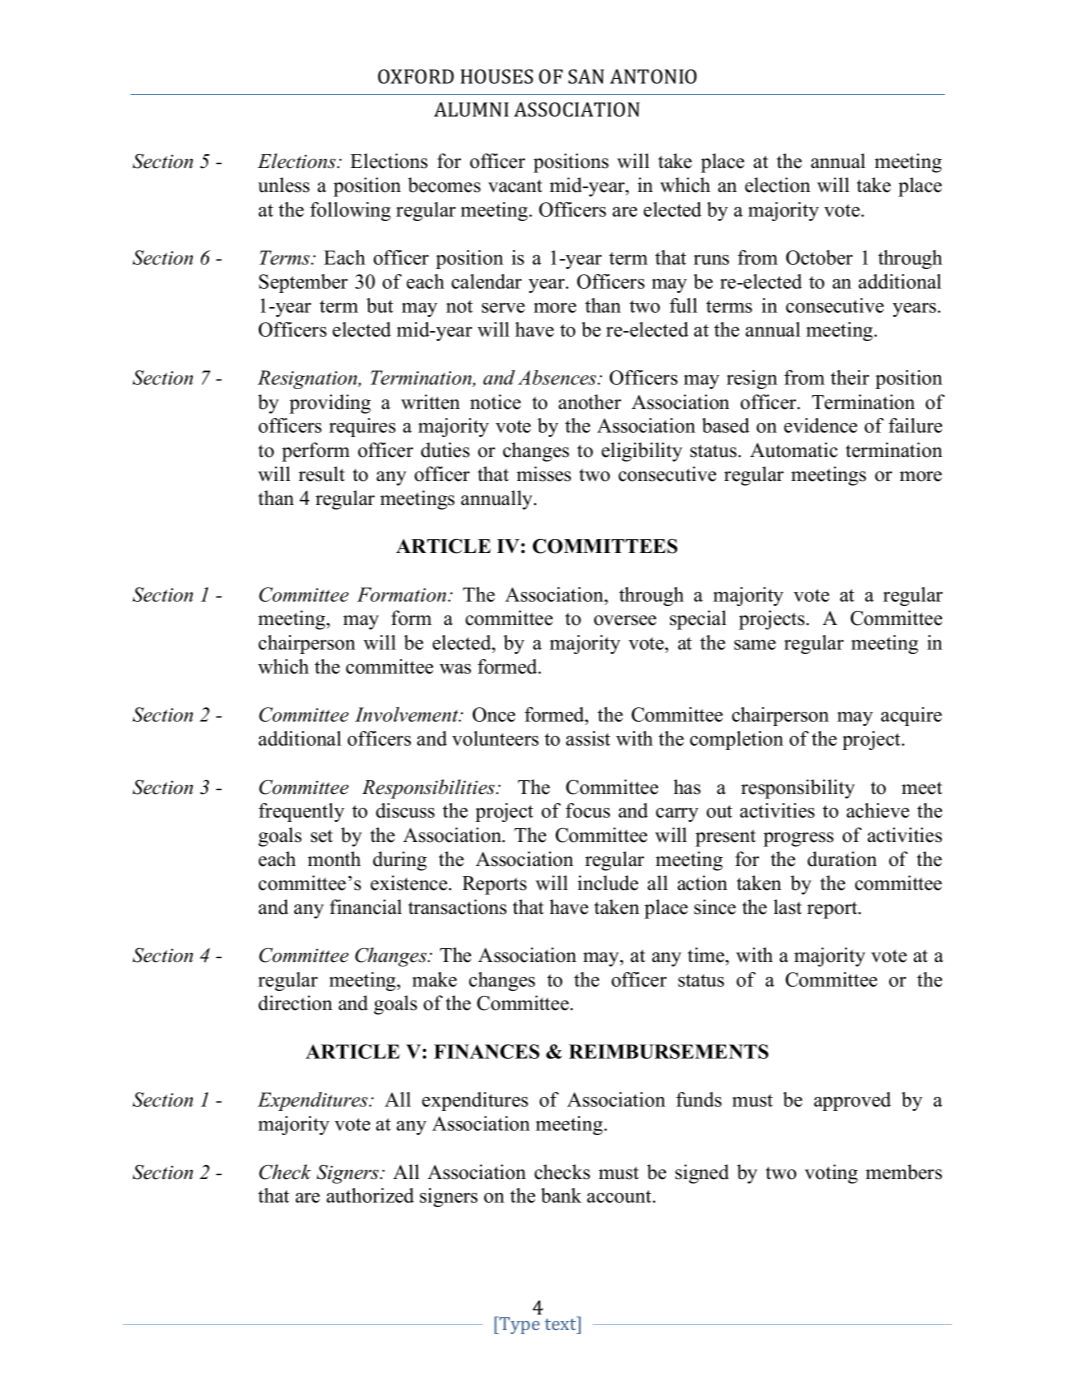 The height and width of the page is (1381, 1067). I want to click on evidence, so click(820, 425).
